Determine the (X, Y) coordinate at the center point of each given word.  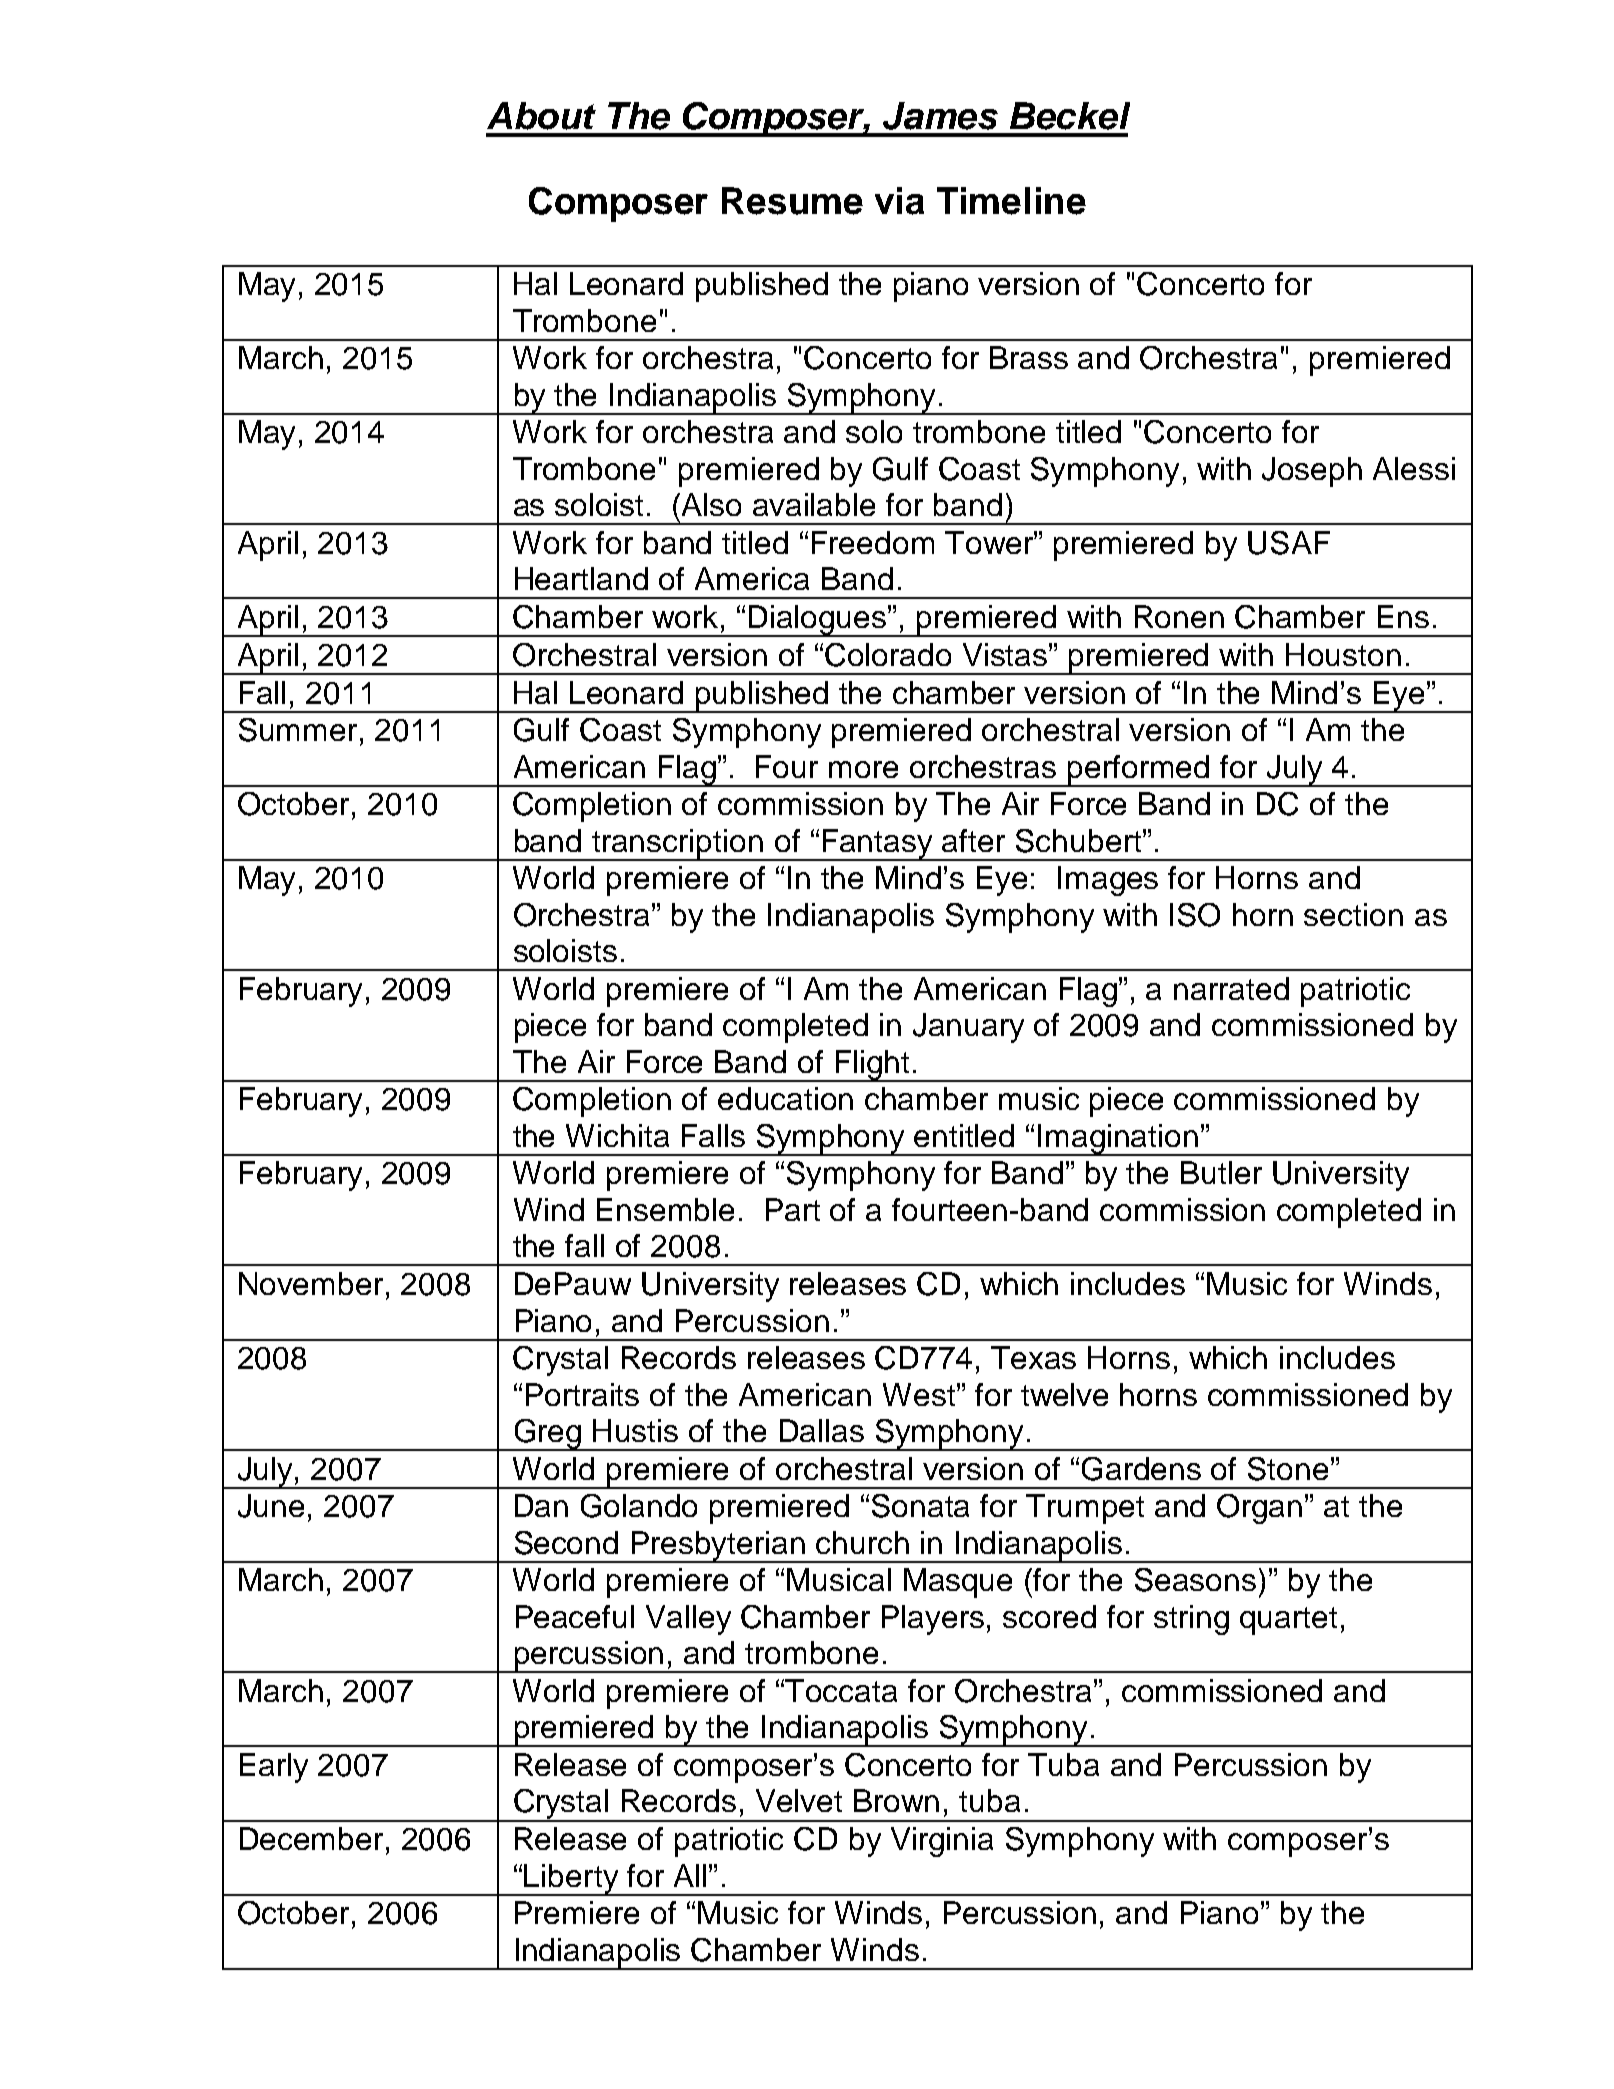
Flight (872, 1066)
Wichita (617, 1135)
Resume (792, 201)
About (541, 116)
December (311, 1838)
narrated (1231, 988)
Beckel (1070, 116)
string (1191, 1620)
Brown (896, 1800)
